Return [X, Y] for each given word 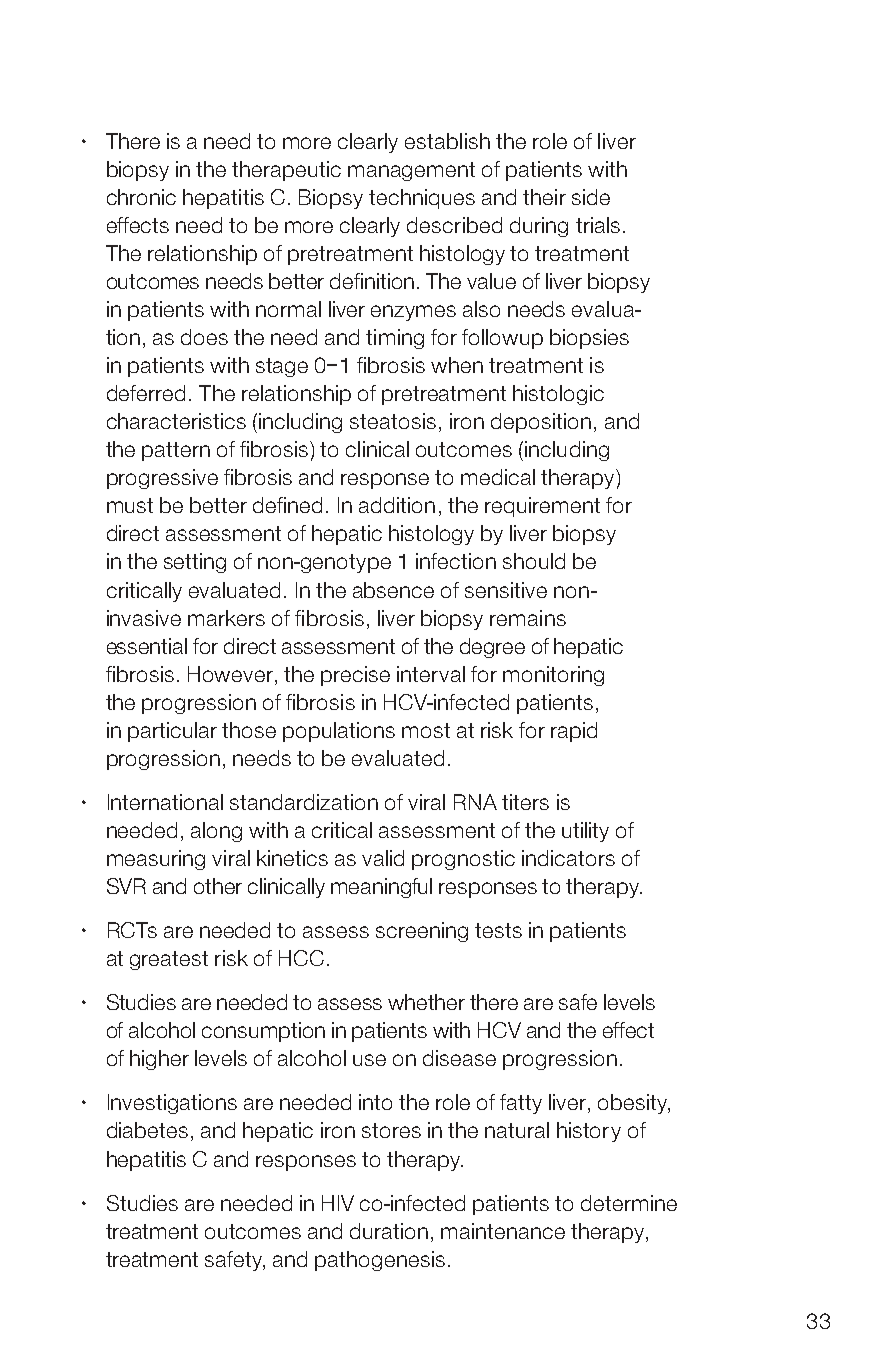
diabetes [147, 1130]
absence [393, 590]
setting [195, 563]
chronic [141, 197]
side [591, 197]
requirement [542, 507]
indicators [568, 858]
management [411, 171]
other [218, 886]
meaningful [381, 888]
